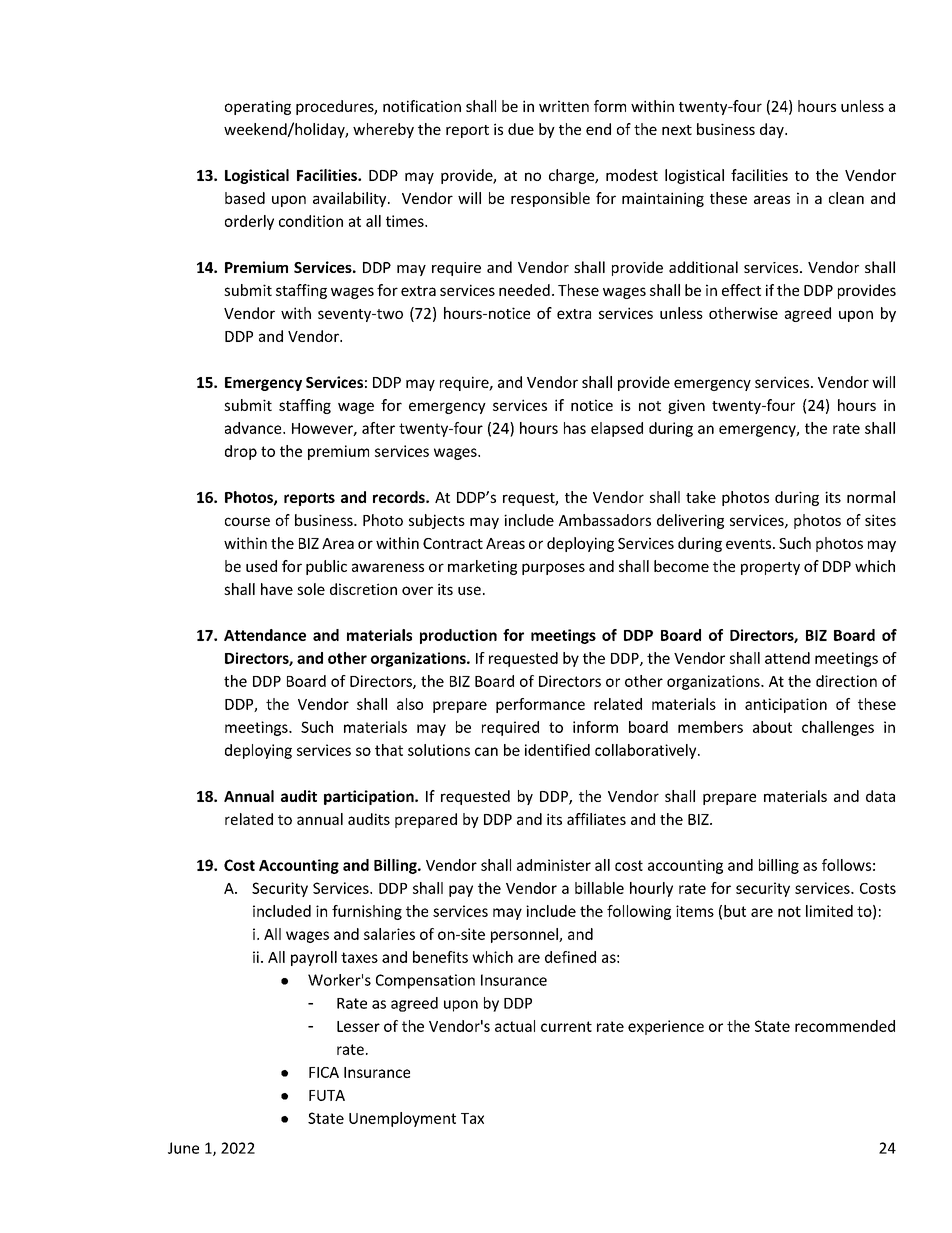 The width and height of the screenshot is (952, 1233). Describe the element at coordinates (327, 1095) in the screenshot. I see `FUTA` at that location.
